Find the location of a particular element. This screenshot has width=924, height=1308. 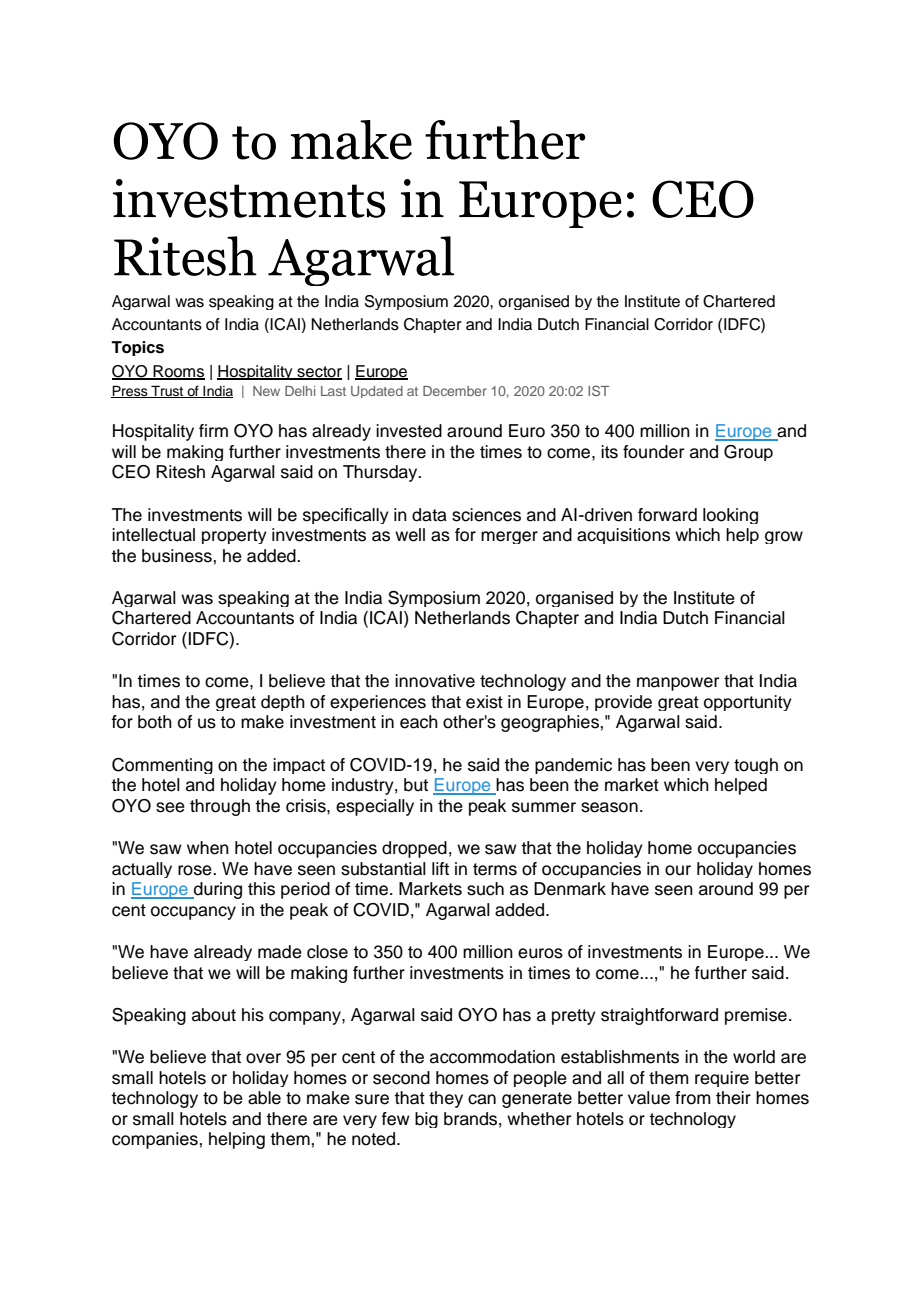

able is located at coordinates (264, 1098).
